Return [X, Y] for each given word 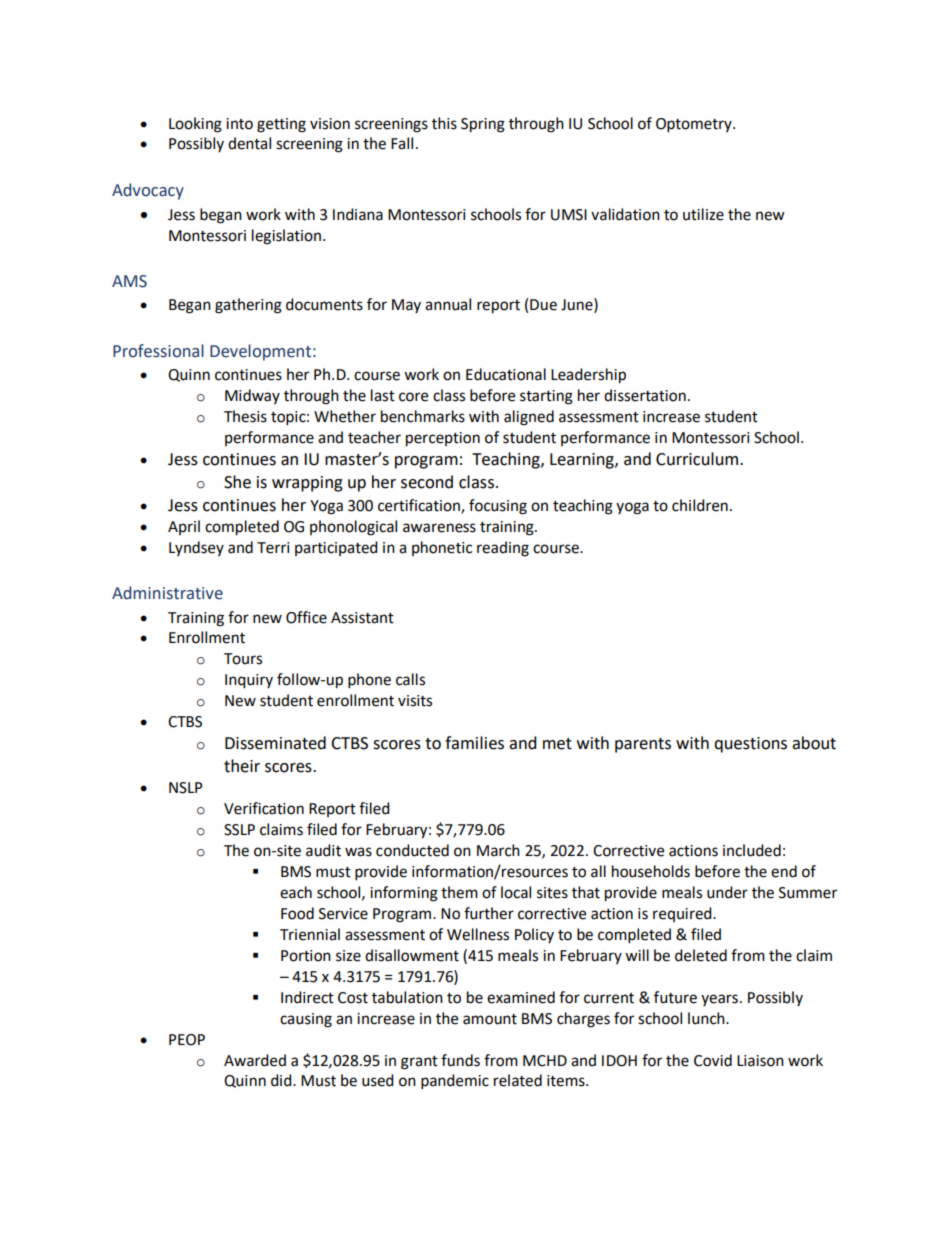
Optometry [695, 125]
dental [249, 143]
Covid [713, 1060]
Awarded [255, 1060]
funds [460, 1060]
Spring [483, 125]
